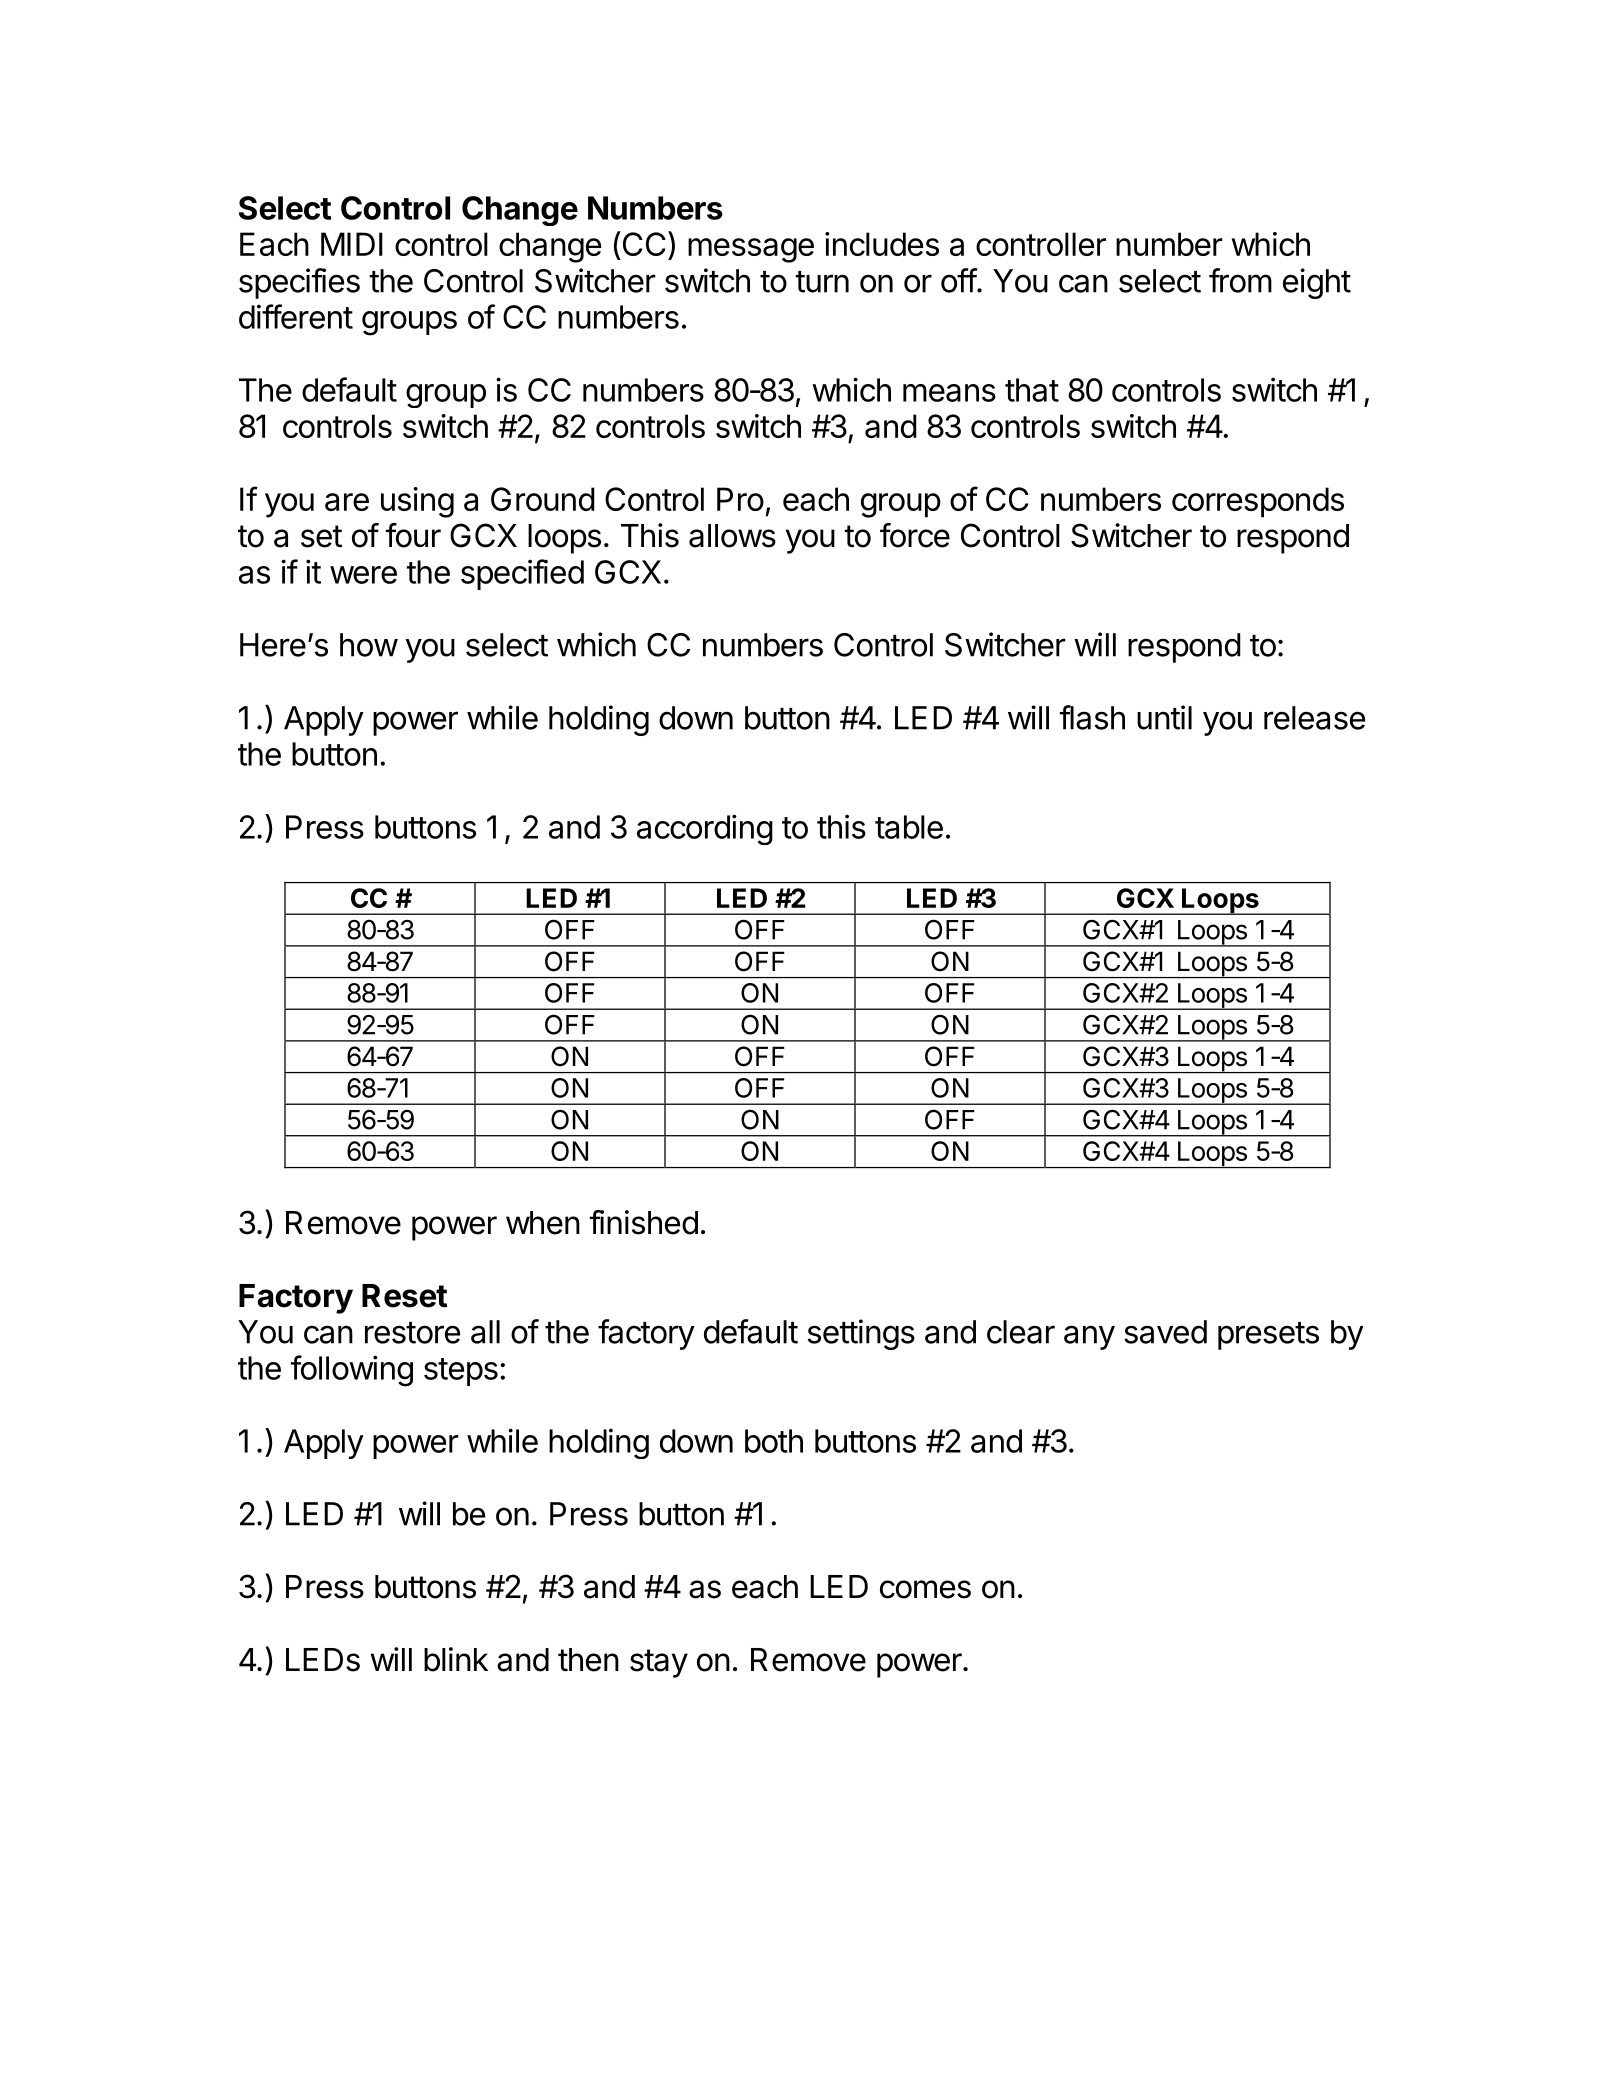 The width and height of the document is (1615, 2090). I want to click on saved, so click(1165, 1332).
